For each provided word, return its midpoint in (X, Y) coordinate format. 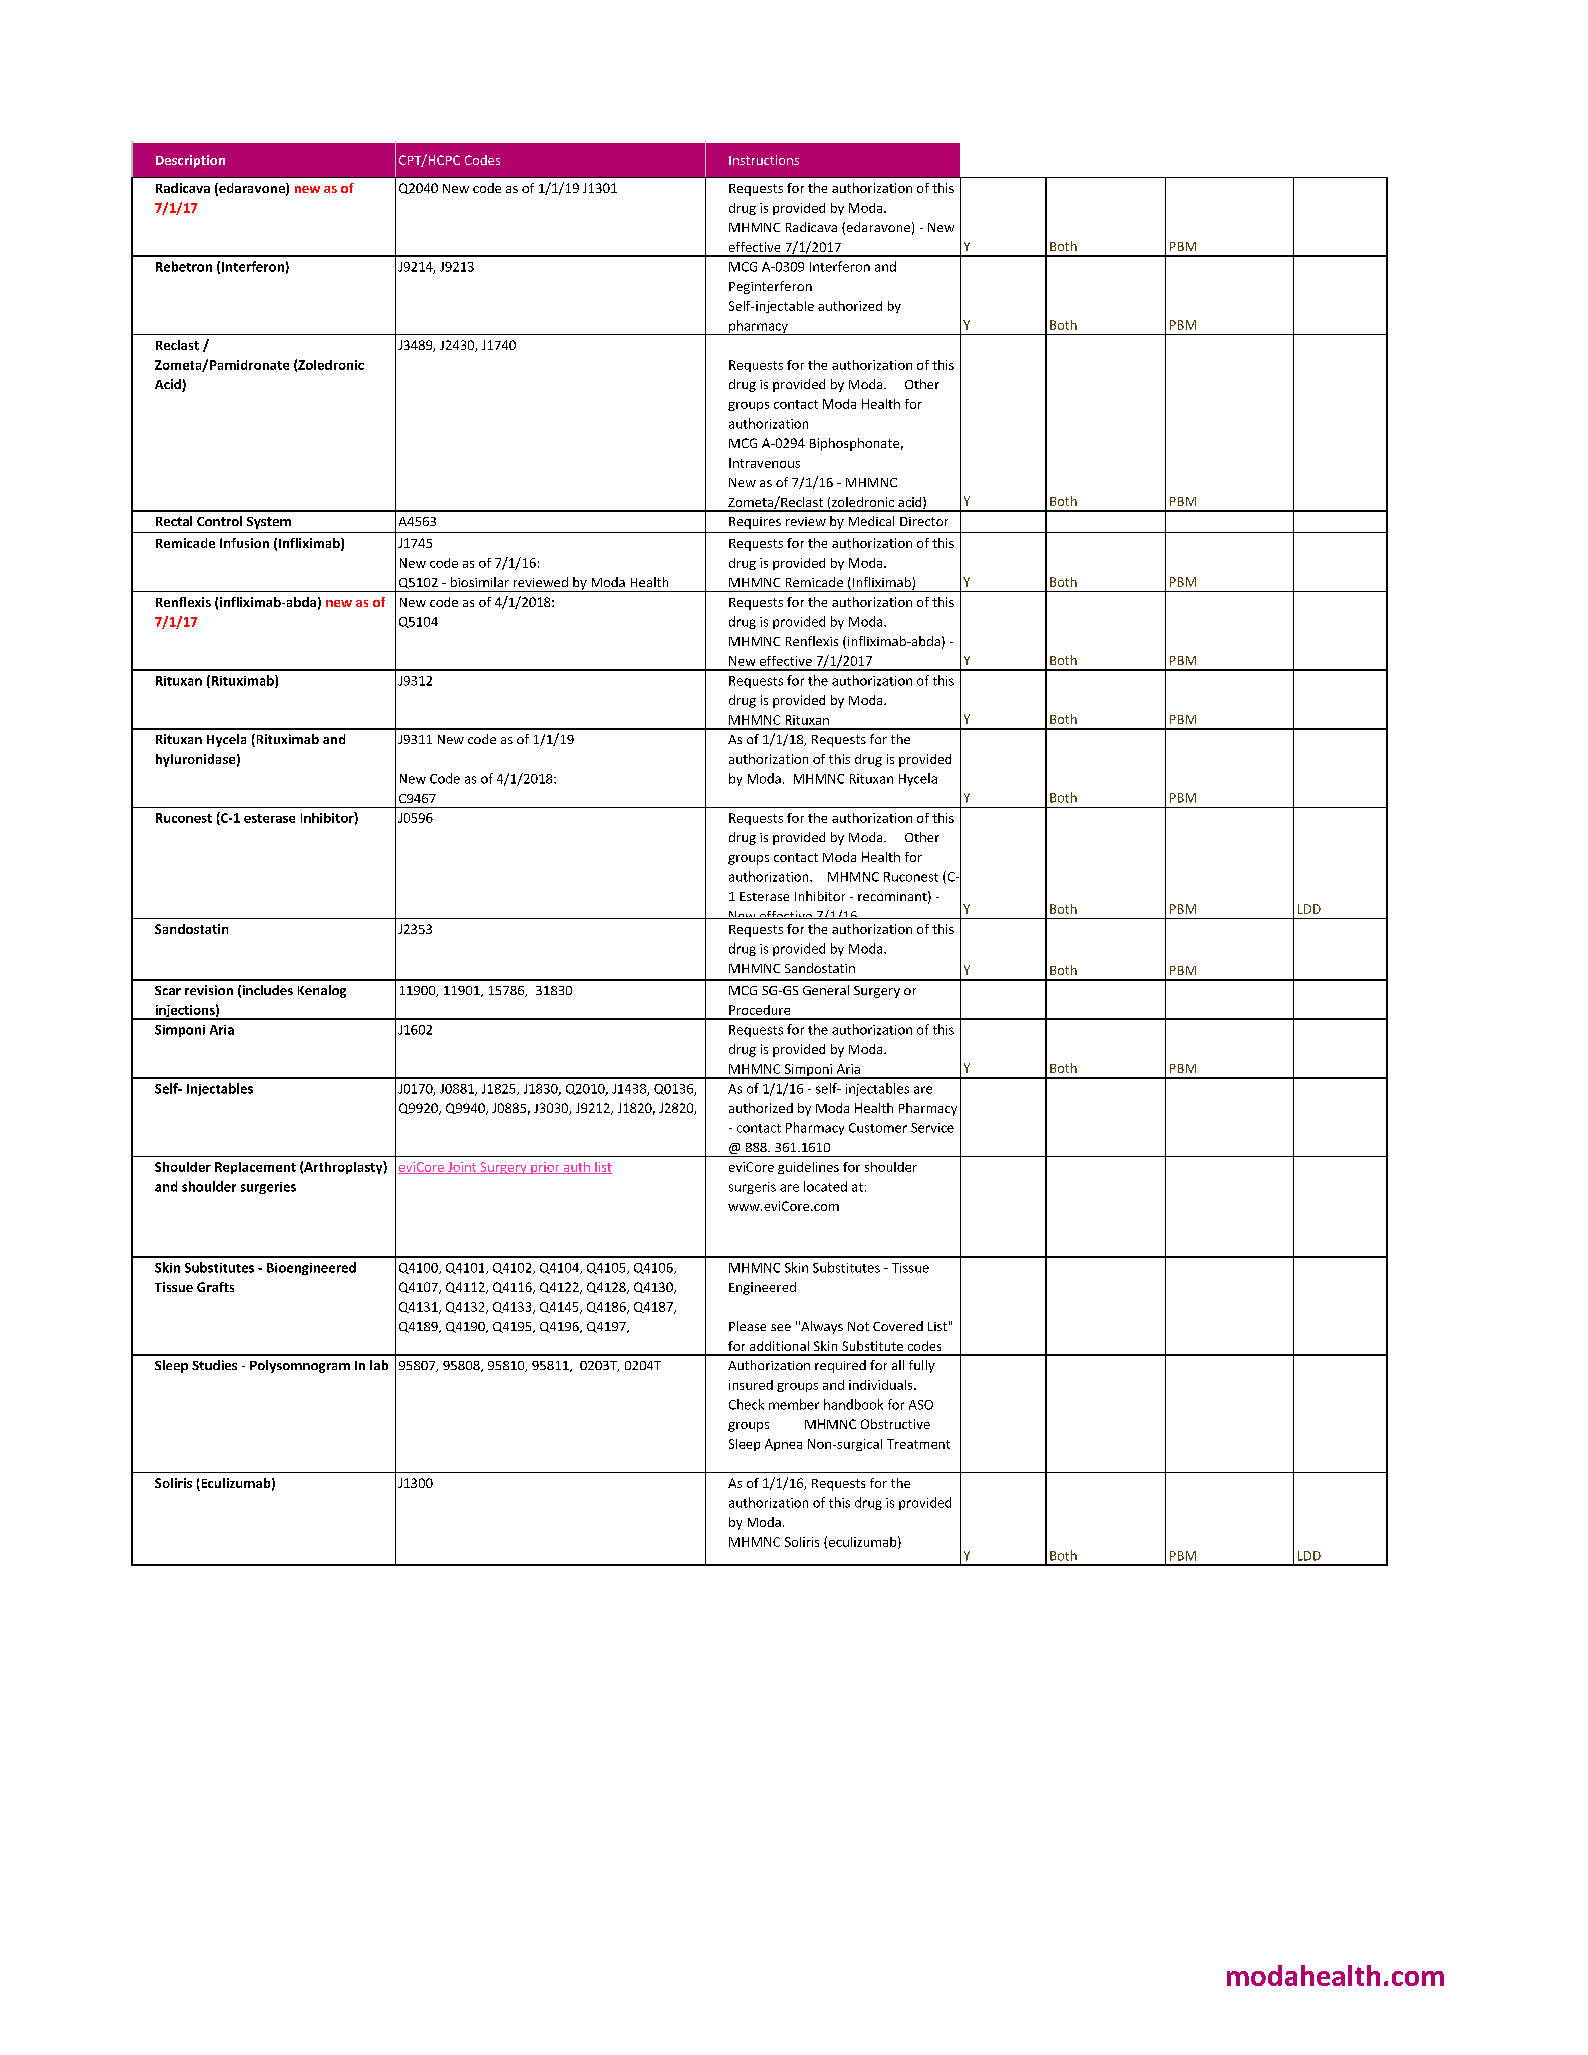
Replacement (255, 1168)
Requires (755, 523)
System (269, 523)
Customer (878, 1128)
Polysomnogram (300, 1366)
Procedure (759, 1010)
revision (209, 990)
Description (190, 161)
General (826, 990)
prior (545, 1168)
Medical (871, 521)
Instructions (764, 160)
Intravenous (764, 463)
